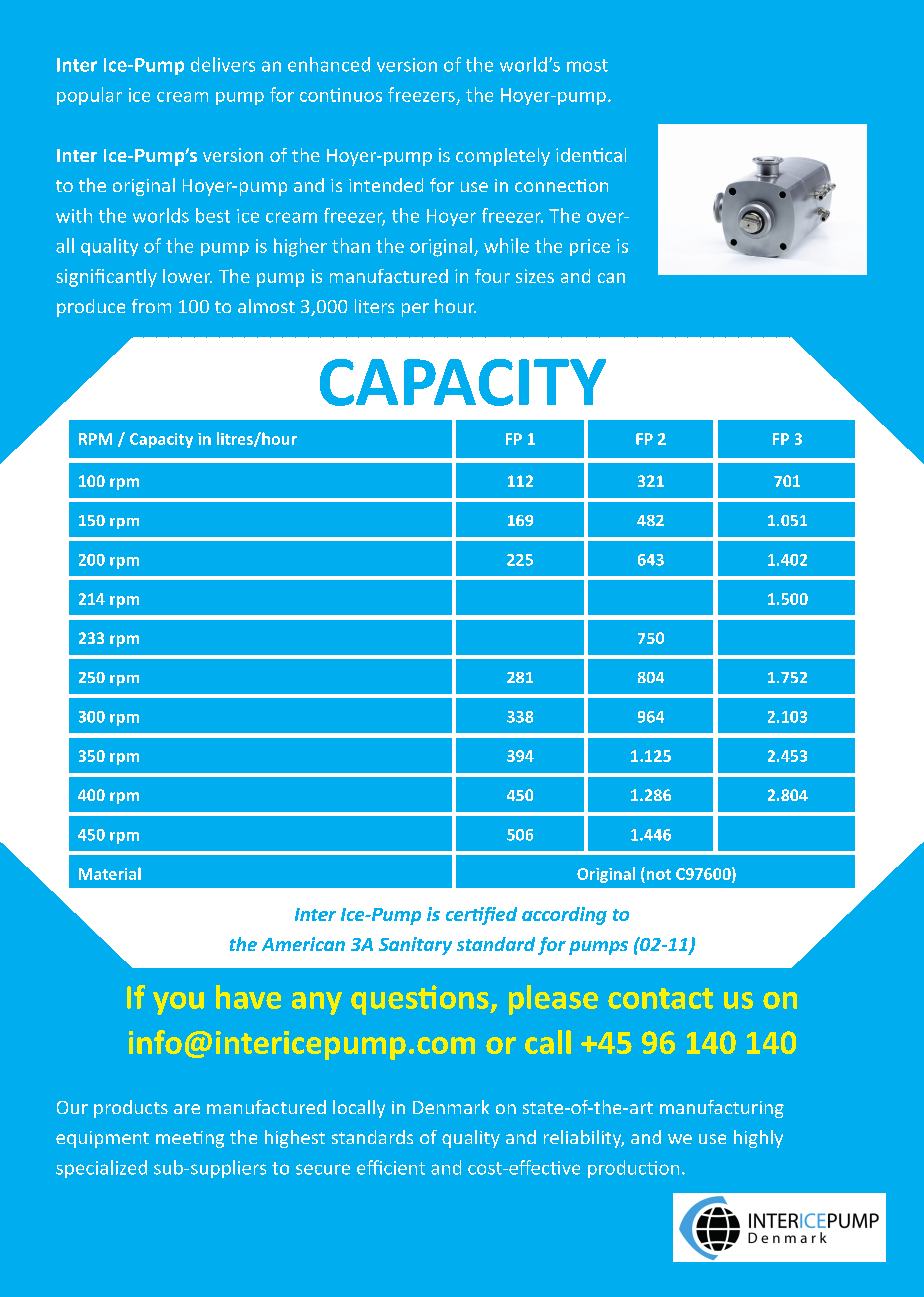  I want to click on per, so click(415, 310).
